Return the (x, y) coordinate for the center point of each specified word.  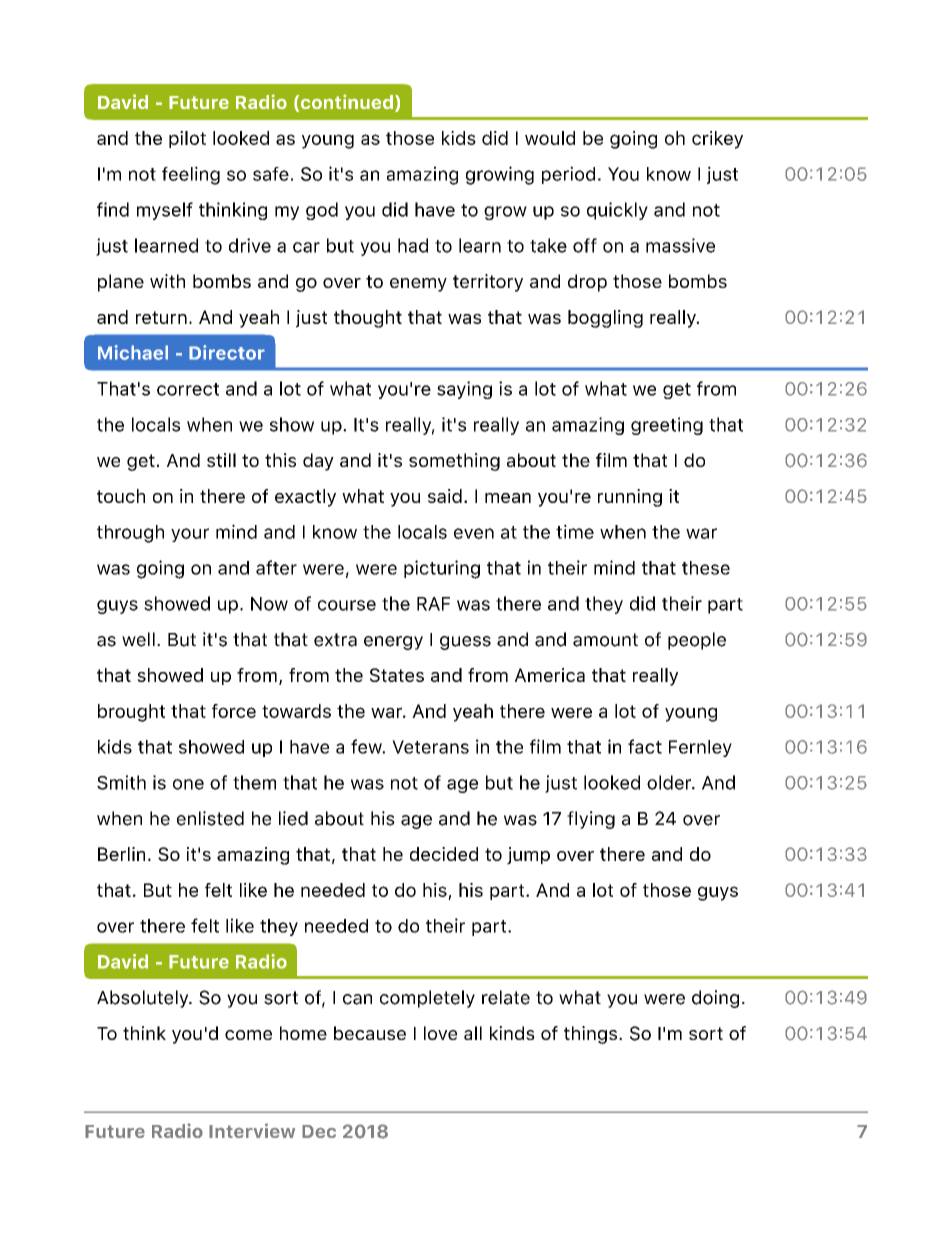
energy (393, 643)
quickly (617, 211)
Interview (252, 1130)
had (413, 245)
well (138, 639)
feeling (191, 175)
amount (605, 640)
